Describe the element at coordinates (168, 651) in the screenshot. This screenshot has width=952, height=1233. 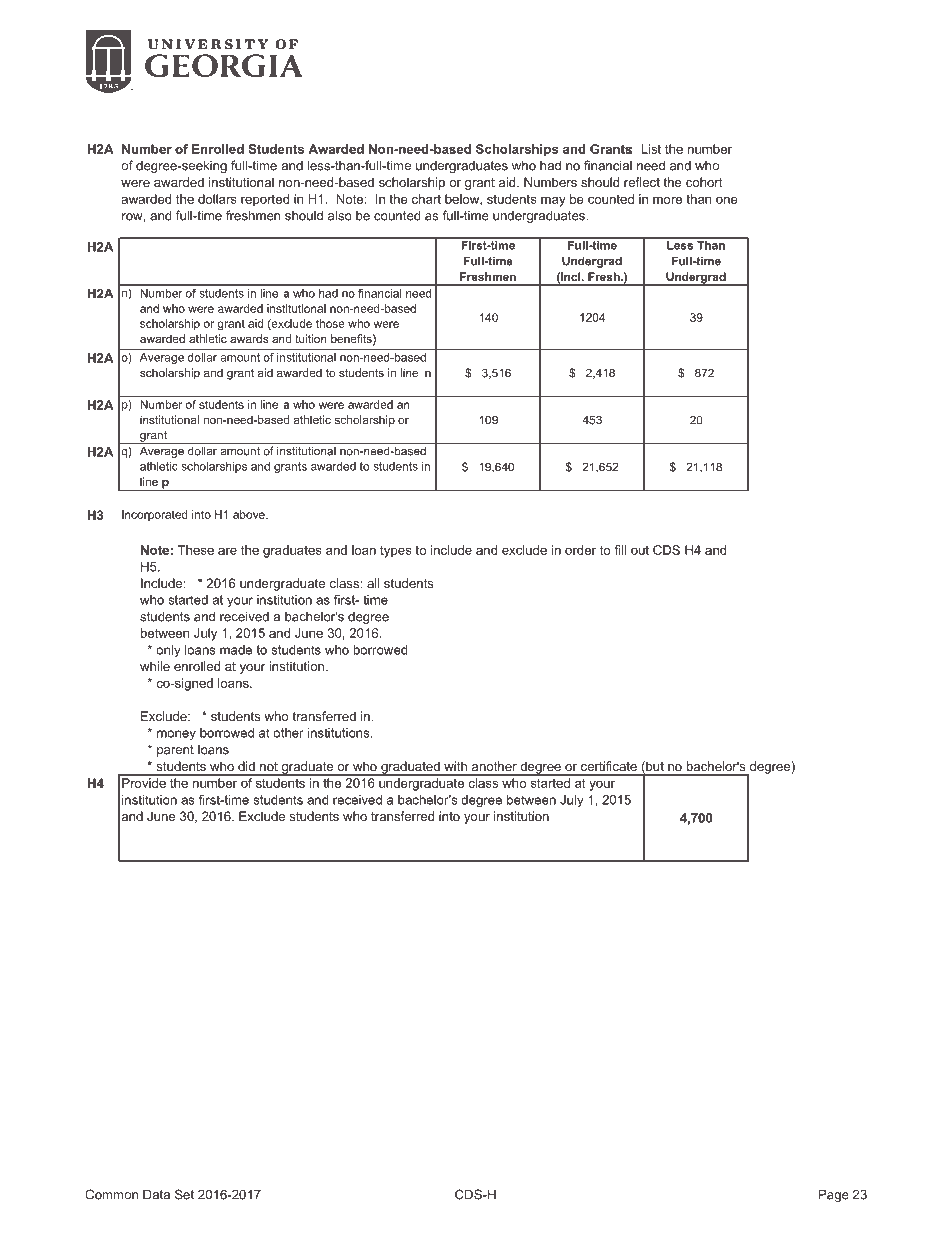
I see `only` at that location.
